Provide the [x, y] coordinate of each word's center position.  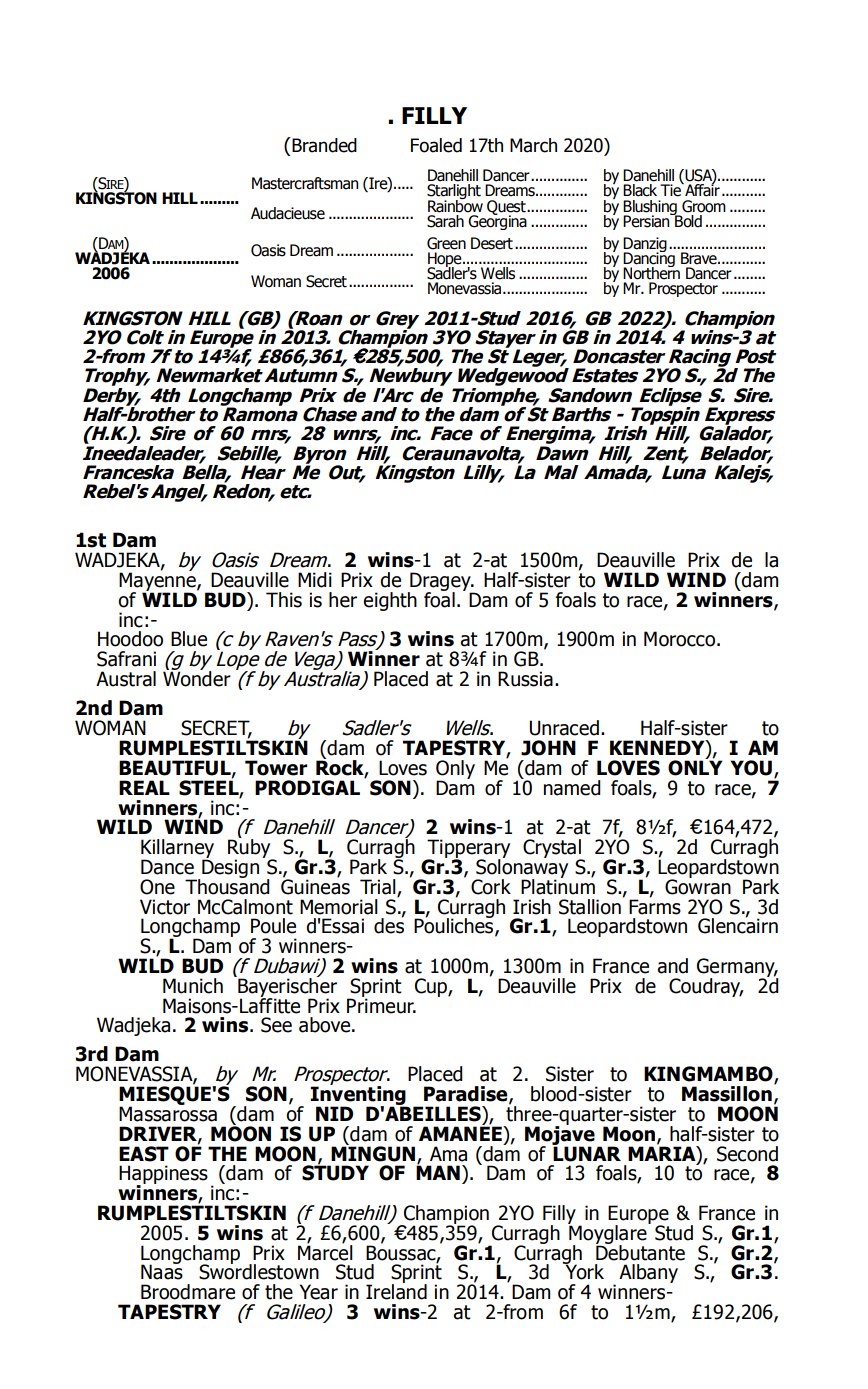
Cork [491, 887]
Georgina [497, 221]
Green [446, 243]
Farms [655, 906]
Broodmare [188, 1292]
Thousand [227, 885]
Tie [671, 189]
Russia [525, 679]
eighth [390, 601]
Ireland [396, 1291]
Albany [648, 1273]
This [284, 600]
